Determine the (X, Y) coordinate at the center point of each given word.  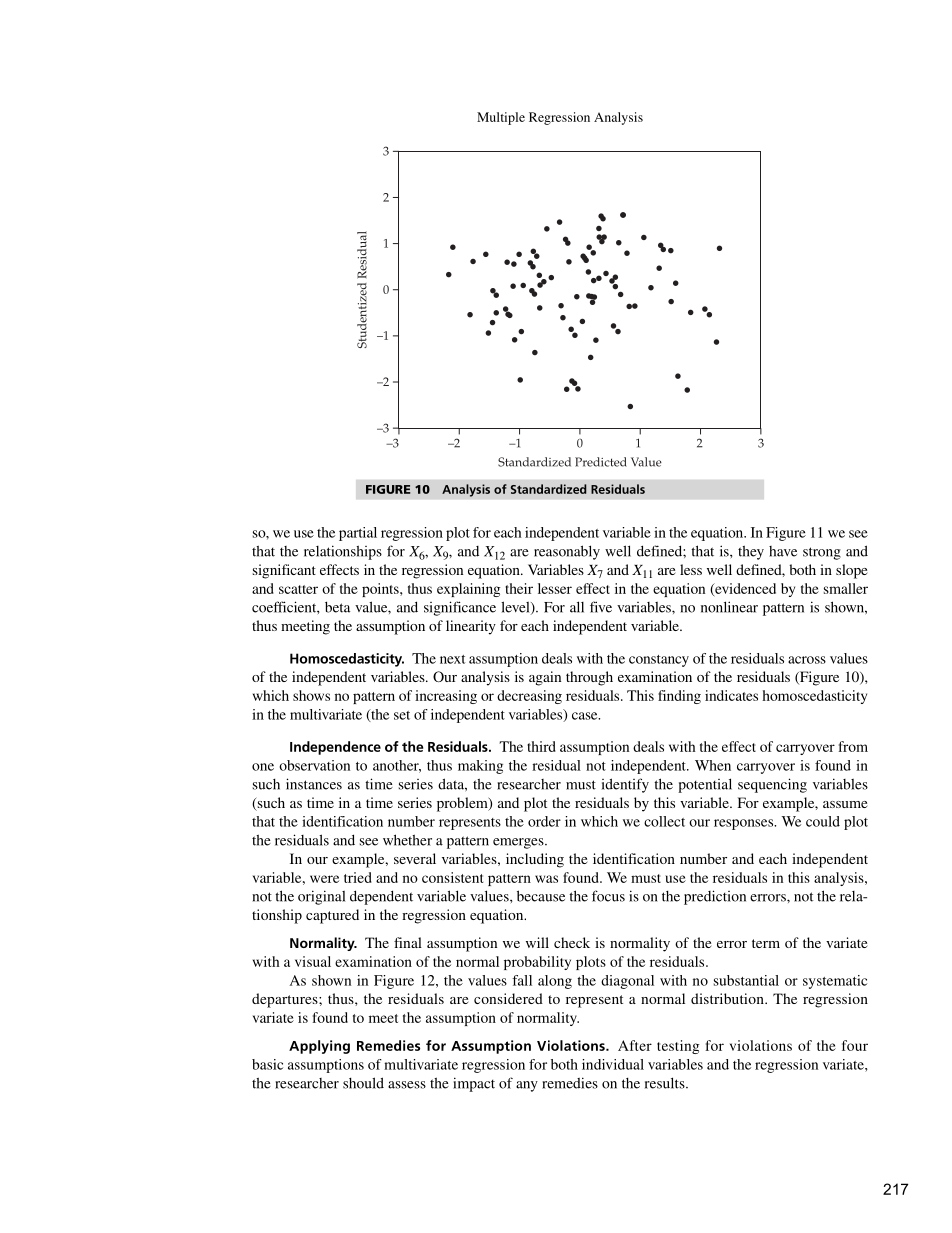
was (546, 879)
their (519, 588)
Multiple (501, 118)
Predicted (601, 462)
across (807, 660)
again (545, 678)
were (324, 879)
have (783, 551)
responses (745, 824)
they (751, 552)
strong (822, 553)
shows (311, 695)
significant (284, 571)
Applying (319, 1047)
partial (358, 534)
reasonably (567, 552)
